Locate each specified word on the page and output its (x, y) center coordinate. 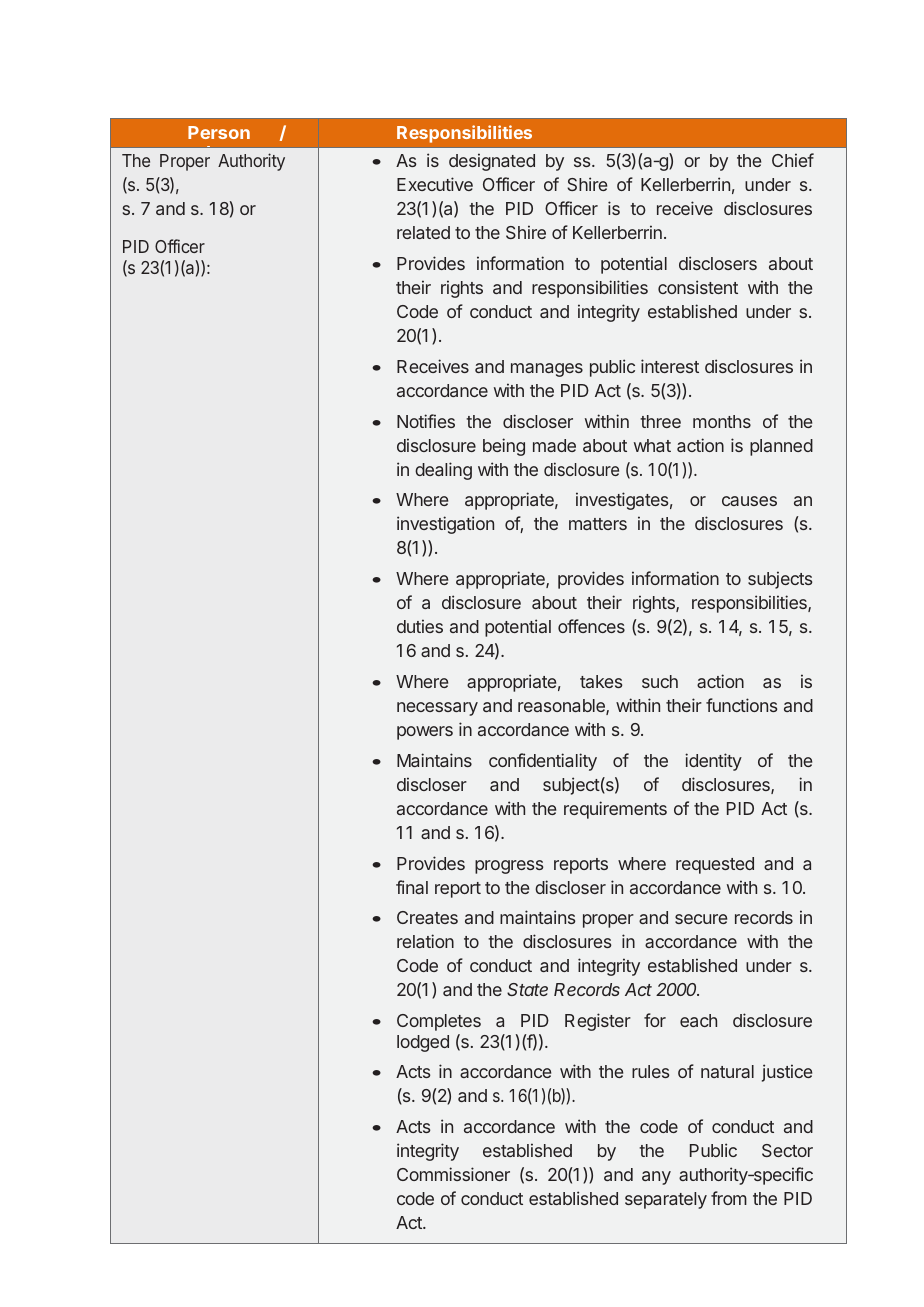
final (412, 887)
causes (749, 501)
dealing (443, 471)
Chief (793, 160)
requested (715, 865)
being (504, 447)
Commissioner (453, 1174)
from (729, 1198)
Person (219, 132)
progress (509, 867)
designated (492, 162)
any (656, 1178)
